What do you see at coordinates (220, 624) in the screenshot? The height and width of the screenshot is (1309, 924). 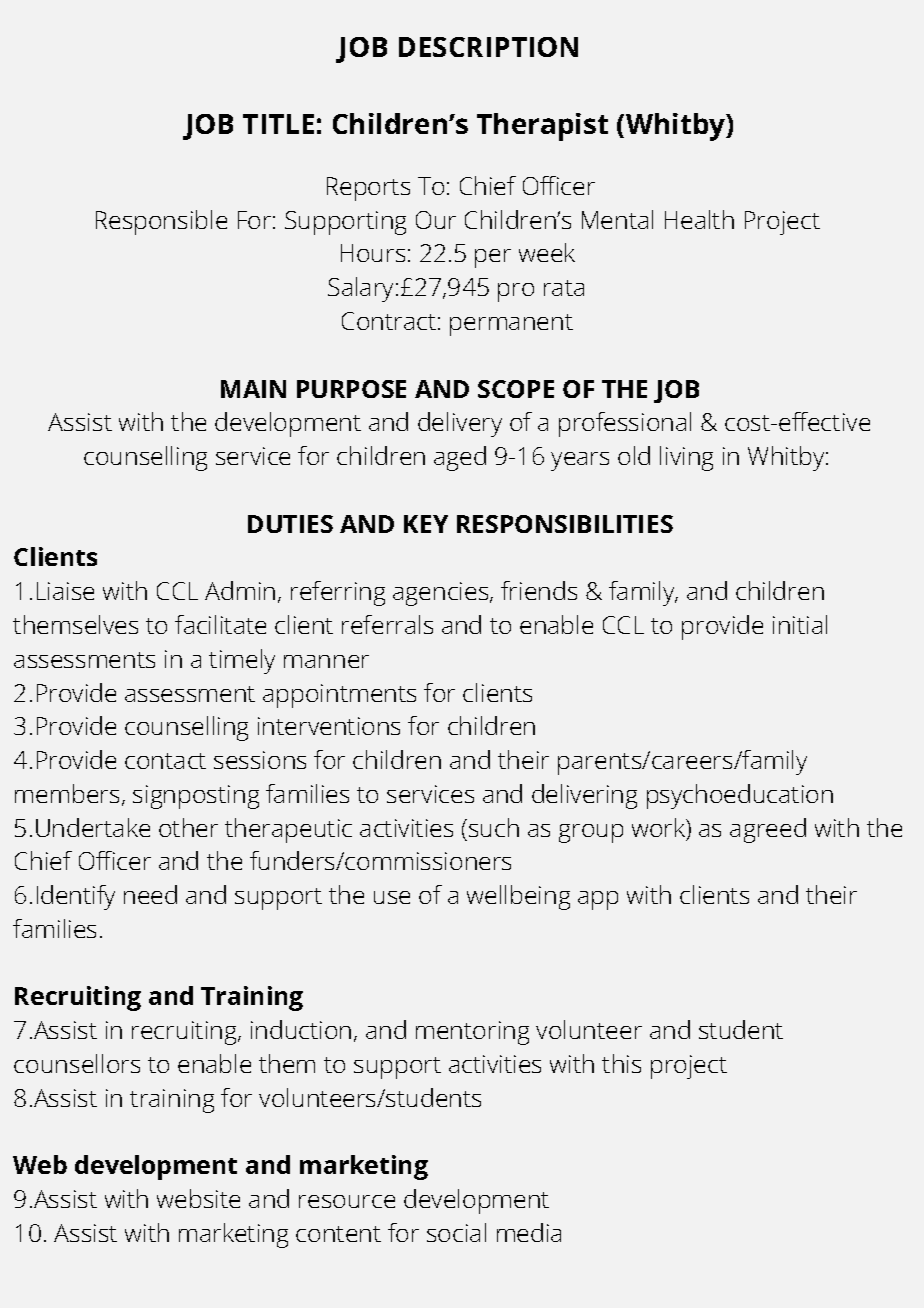 I see `facilitate` at bounding box center [220, 624].
